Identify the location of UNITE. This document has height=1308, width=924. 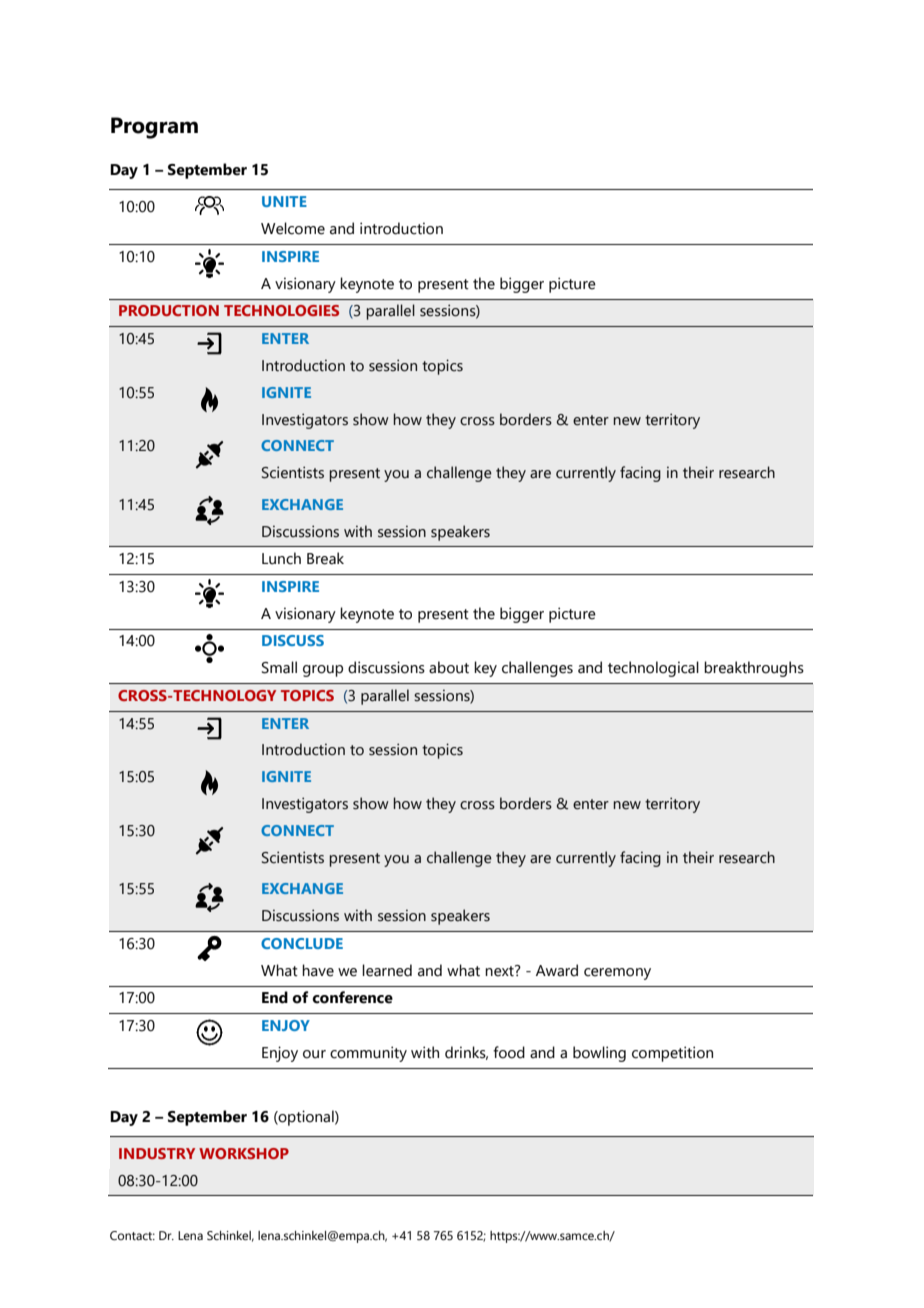
(284, 201).
